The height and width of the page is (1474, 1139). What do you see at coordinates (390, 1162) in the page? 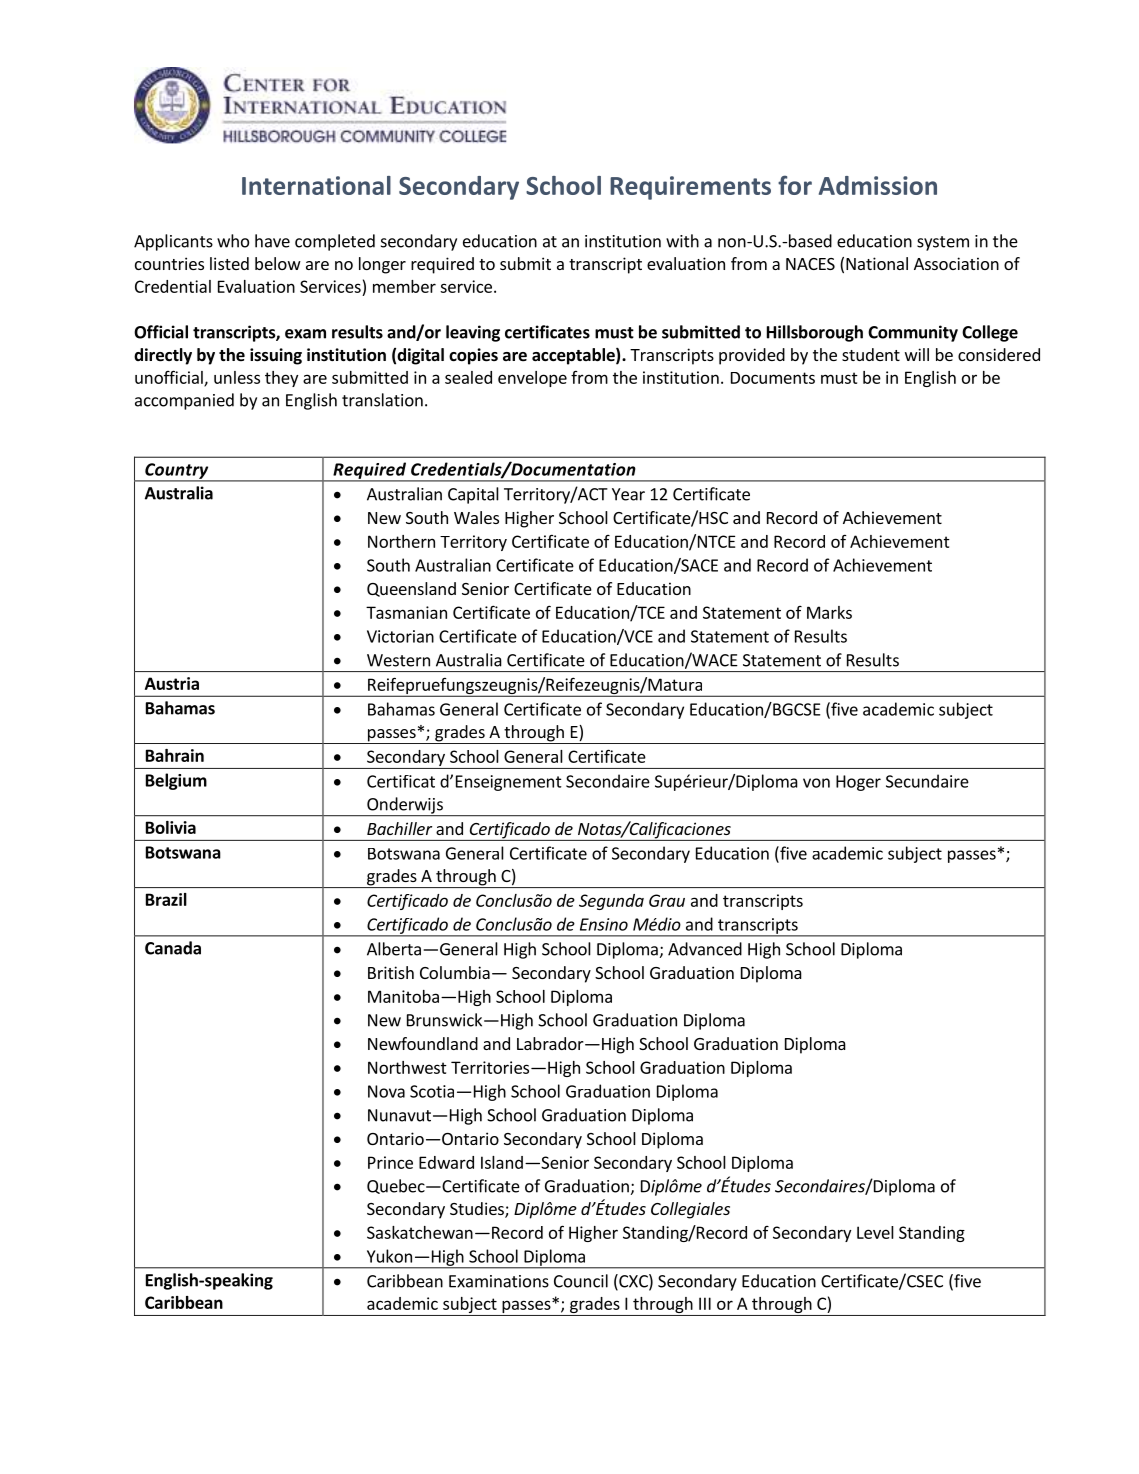
I see `Prince` at bounding box center [390, 1162].
